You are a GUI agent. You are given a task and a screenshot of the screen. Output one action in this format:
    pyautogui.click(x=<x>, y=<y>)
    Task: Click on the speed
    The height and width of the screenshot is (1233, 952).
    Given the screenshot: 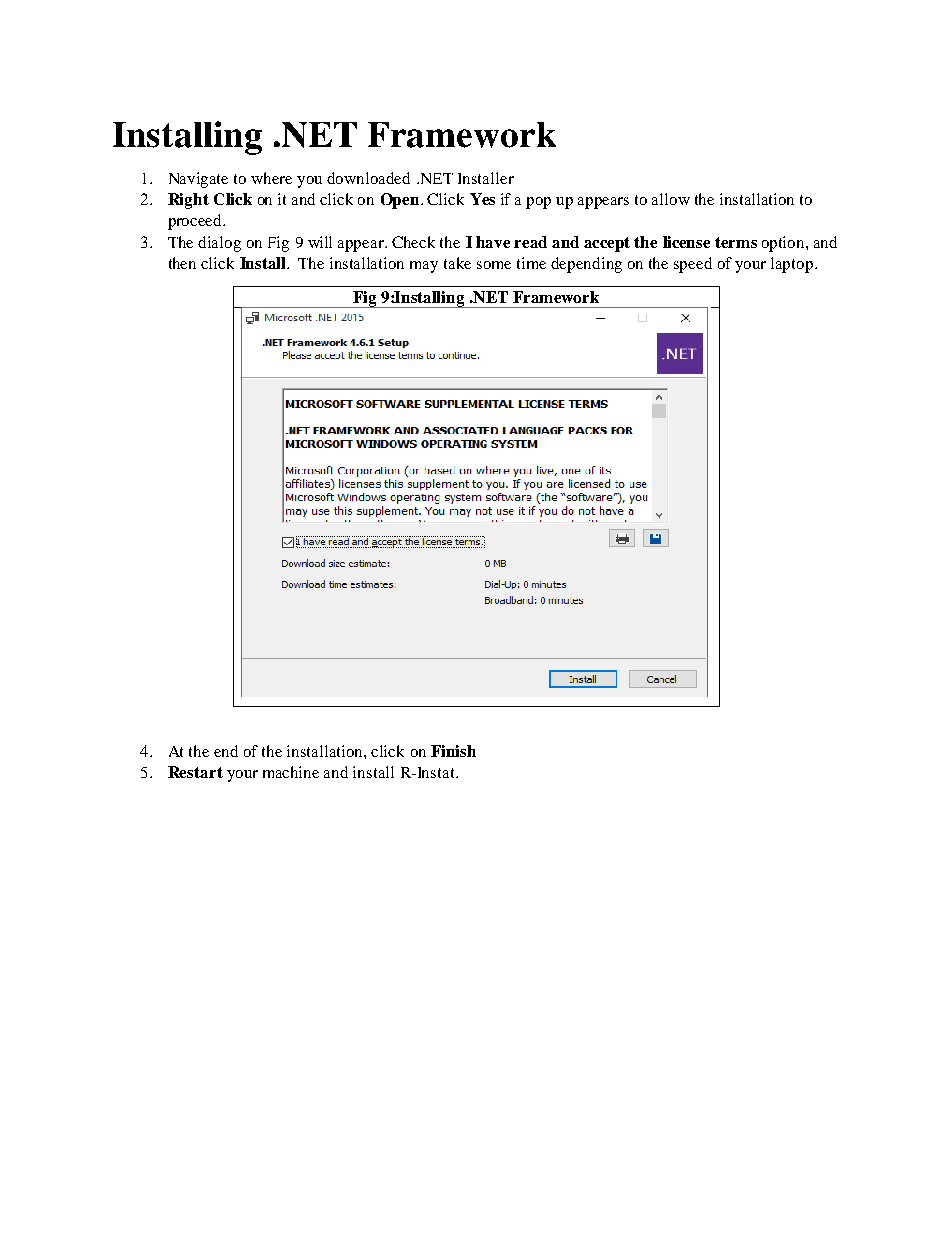 What is the action you would take?
    pyautogui.click(x=693, y=265)
